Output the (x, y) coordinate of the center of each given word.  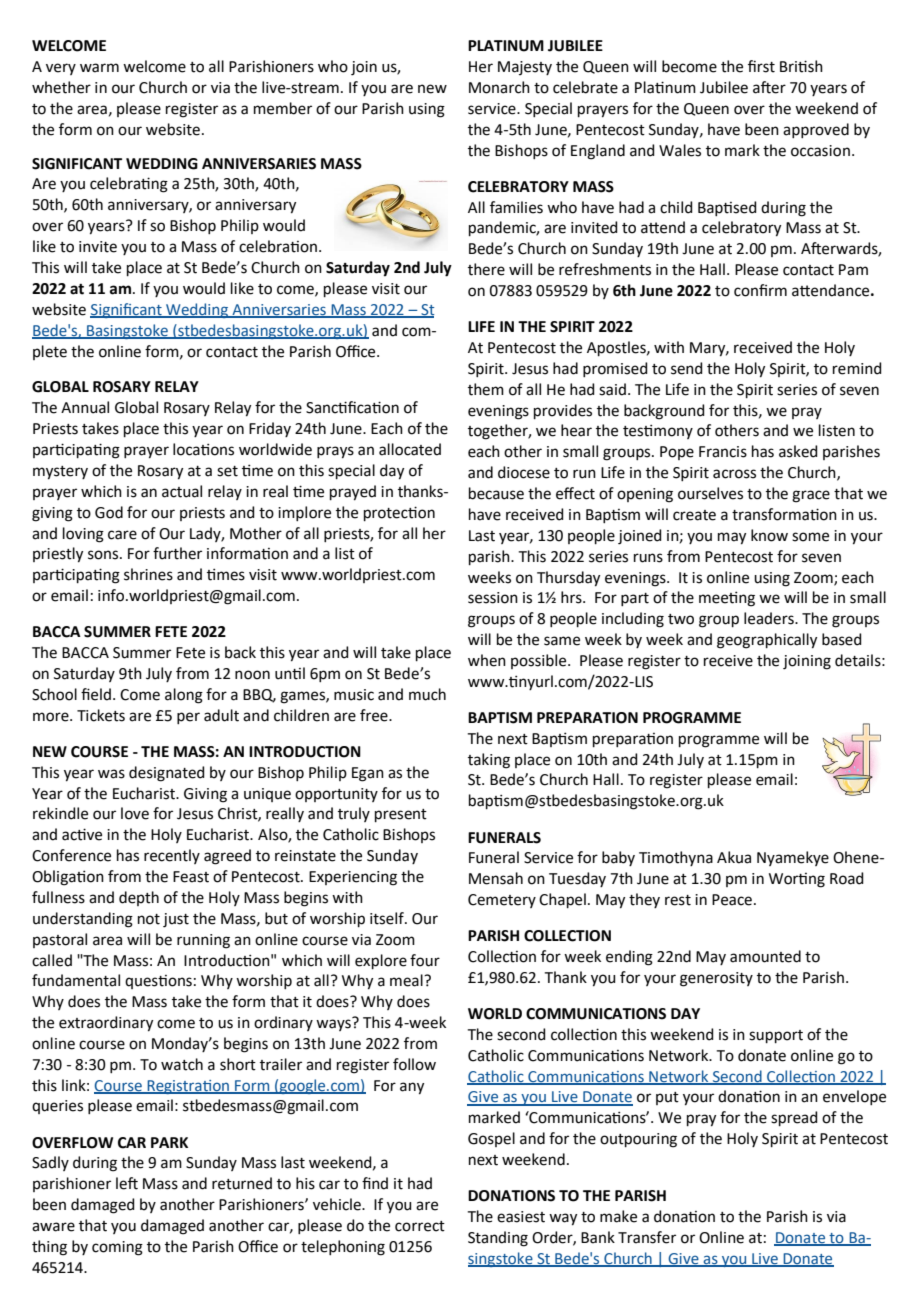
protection (399, 513)
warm (99, 68)
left (127, 1183)
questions (158, 982)
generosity (716, 979)
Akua (734, 857)
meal (407, 980)
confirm (760, 290)
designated (167, 774)
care (122, 535)
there (486, 269)
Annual (85, 407)
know (769, 535)
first (761, 66)
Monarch (499, 87)
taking (489, 761)
